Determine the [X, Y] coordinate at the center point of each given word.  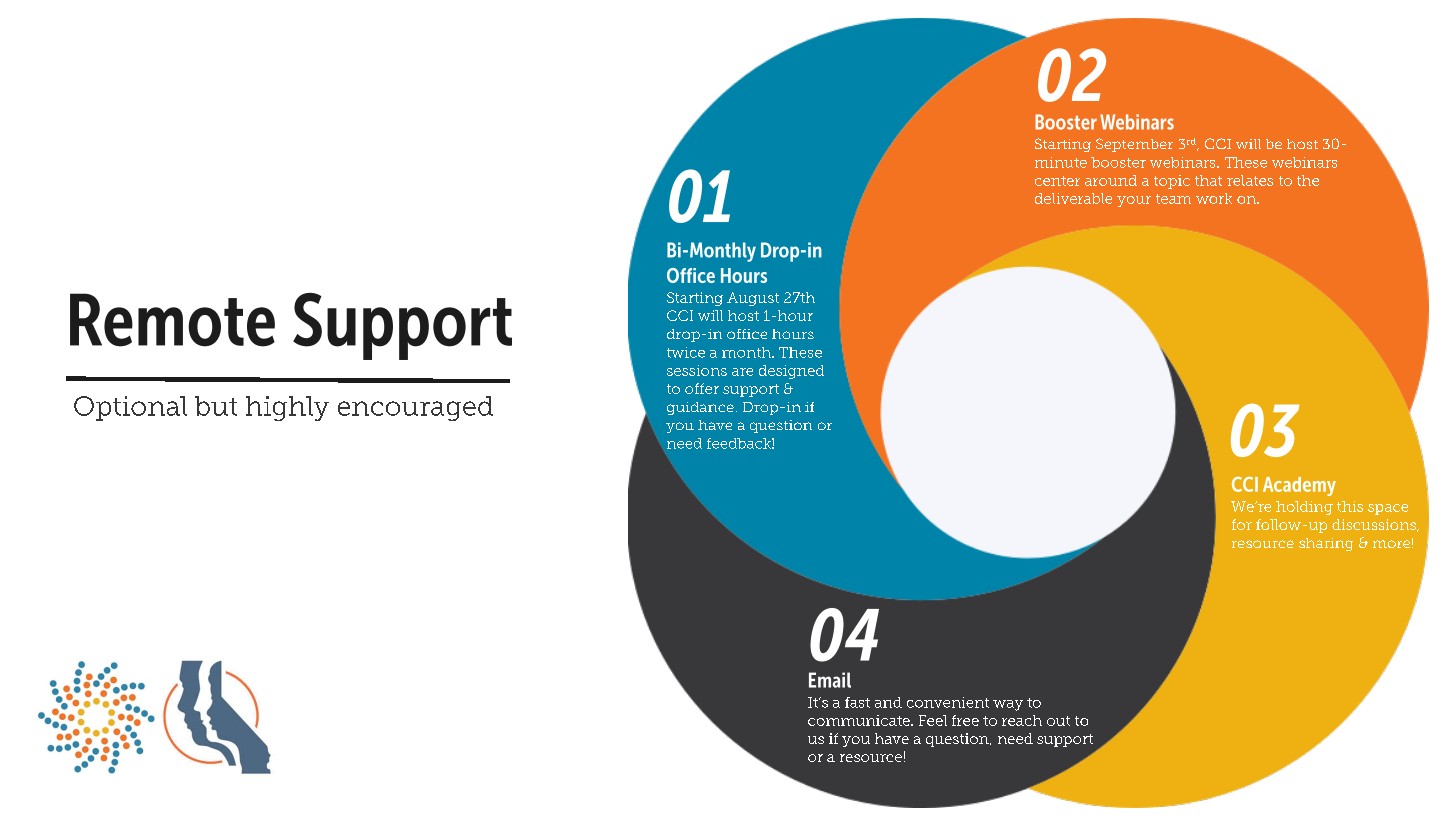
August [753, 299]
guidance [700, 408]
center [1057, 181]
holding [1304, 508]
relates [1250, 180]
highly [287, 408]
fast [857, 702]
